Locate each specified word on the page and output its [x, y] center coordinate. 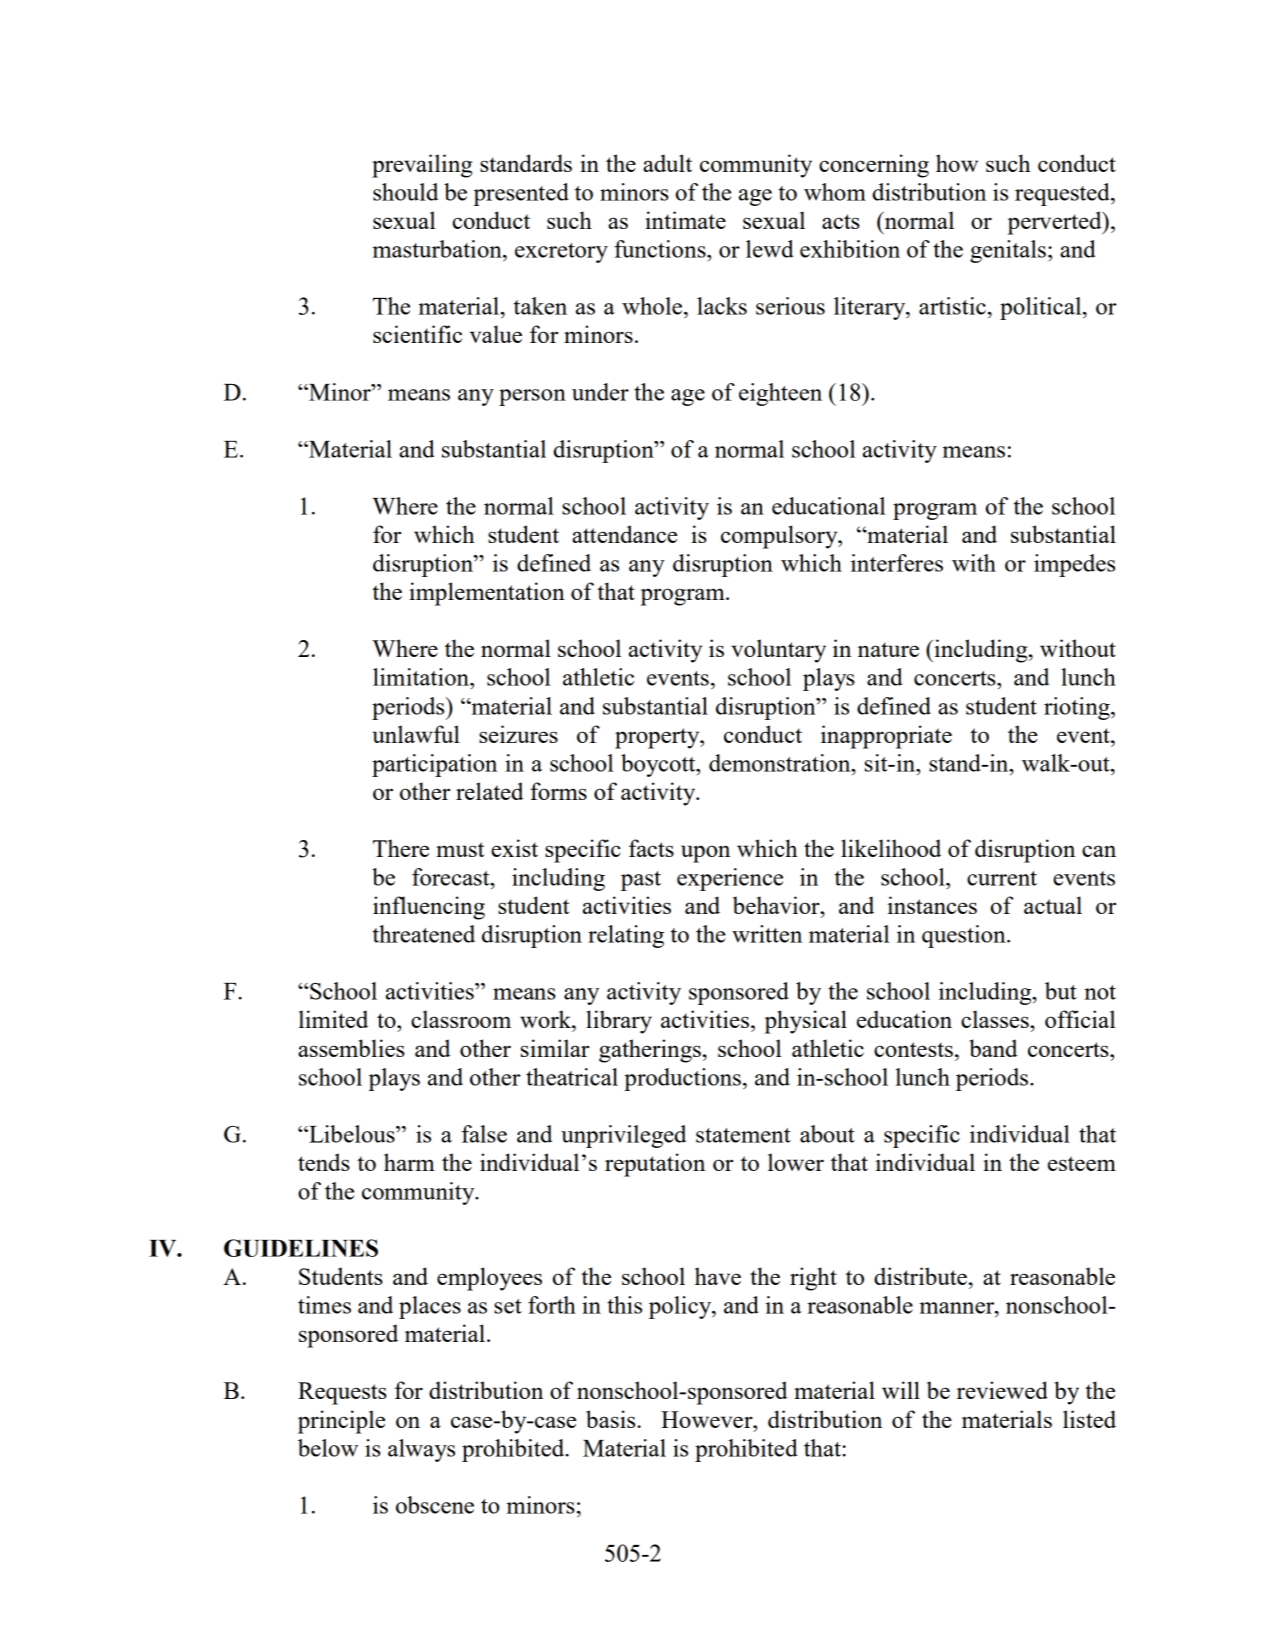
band [994, 1048]
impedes [1074, 565]
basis [612, 1419]
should [405, 192]
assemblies [351, 1048]
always [421, 1450]
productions [682, 1079]
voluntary [778, 651]
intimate [685, 220]
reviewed [1002, 1390]
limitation [422, 678]
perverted [1056, 223]
